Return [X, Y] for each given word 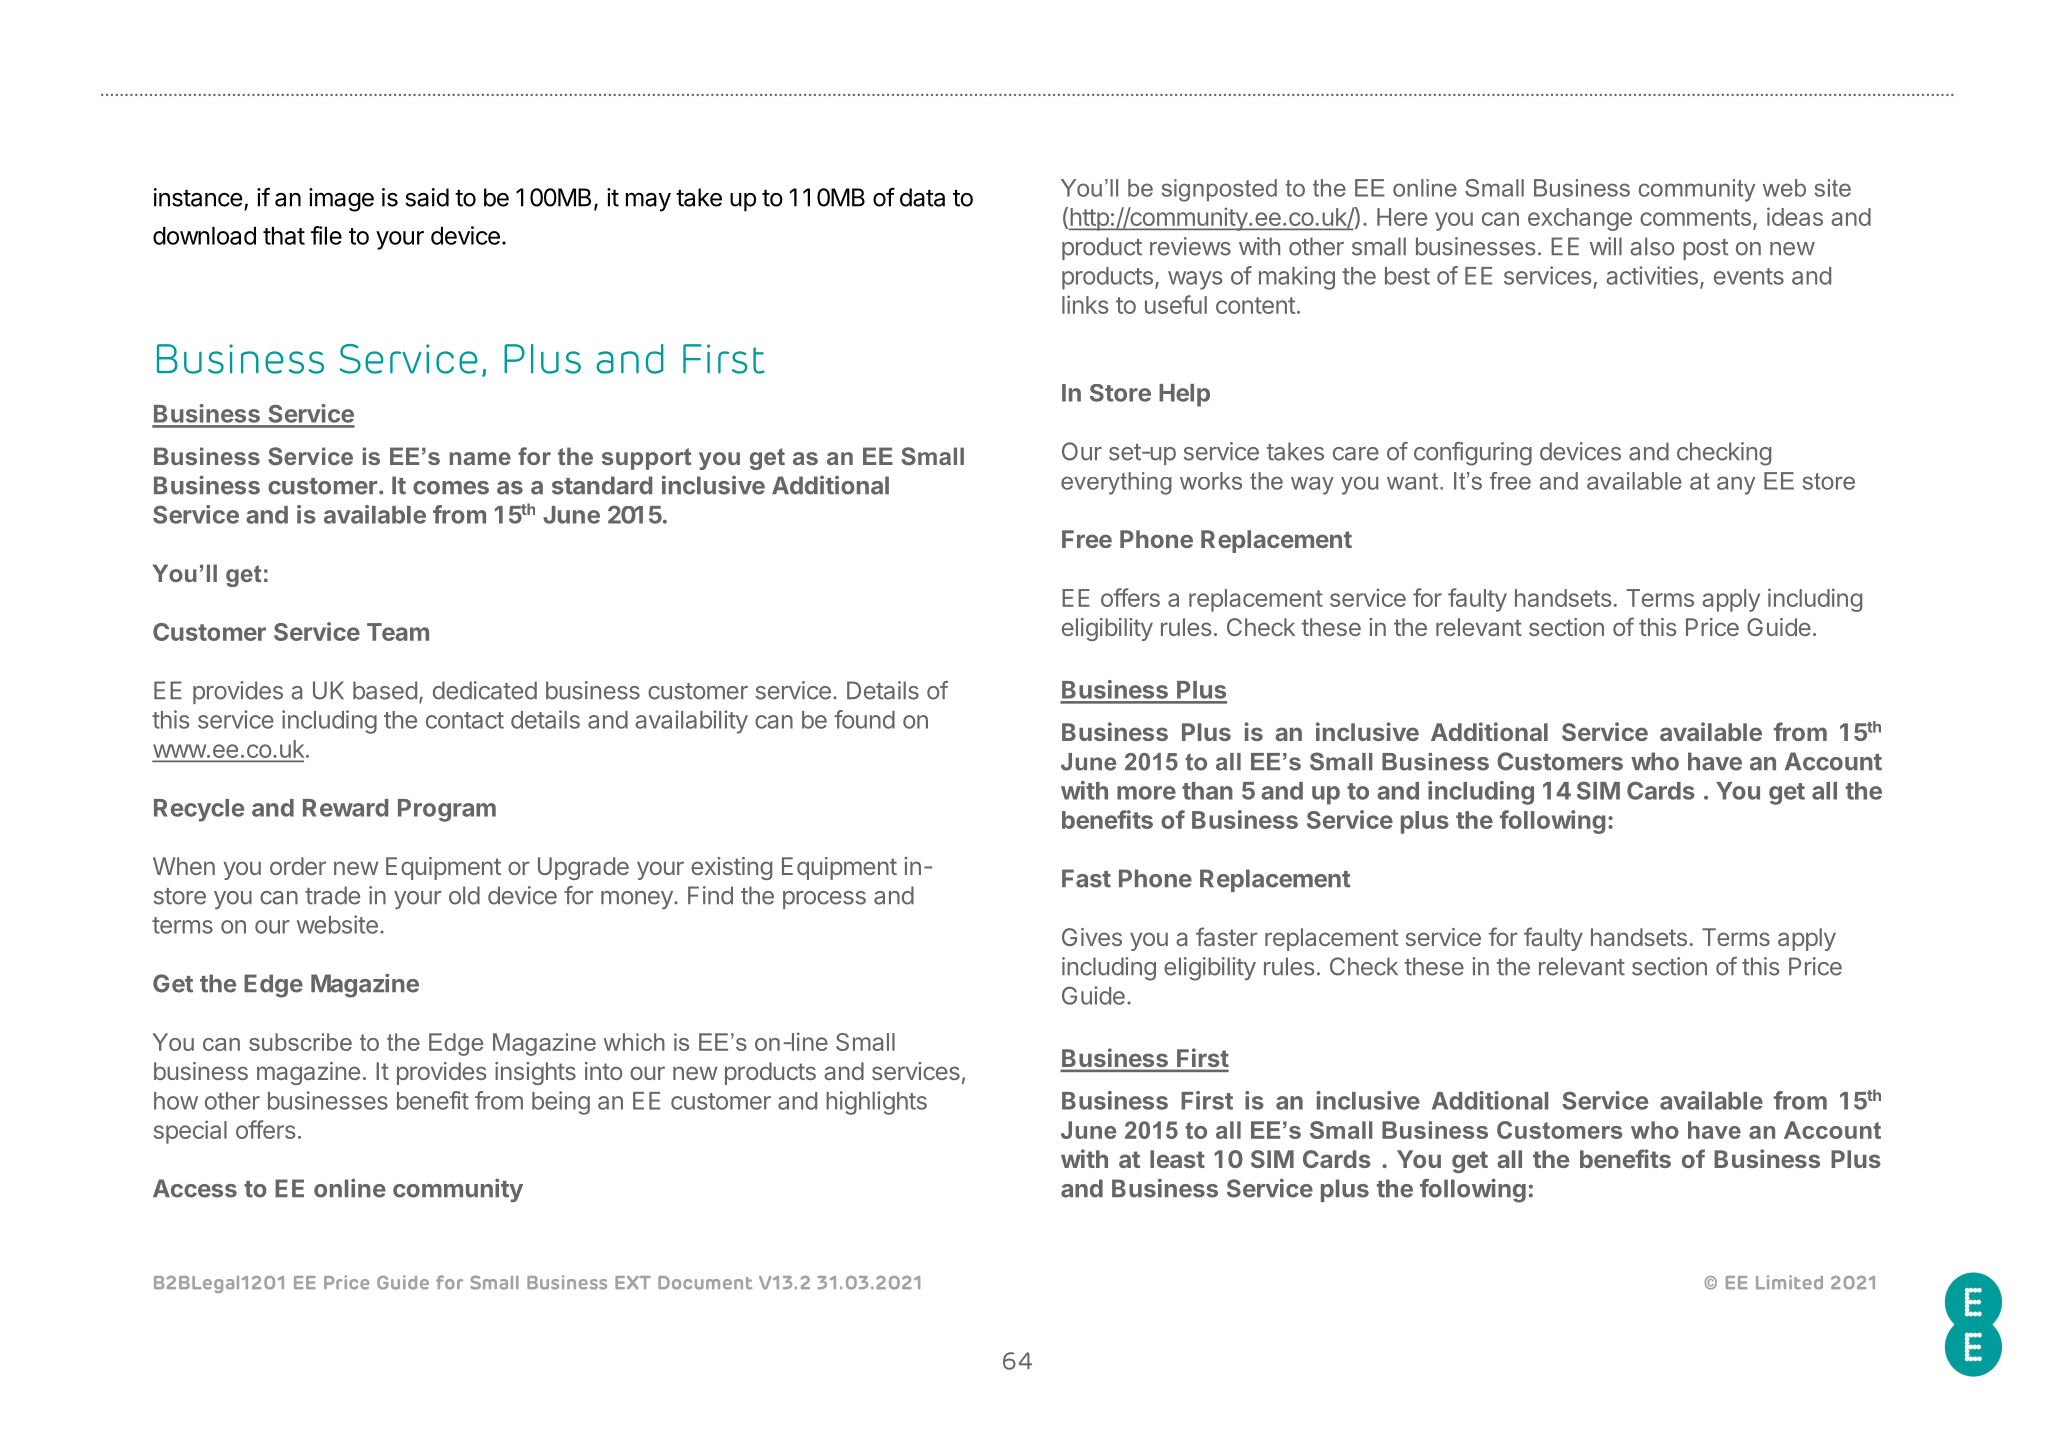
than [1207, 791]
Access [195, 1188]
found [864, 719]
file [326, 235]
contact [465, 720]
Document [705, 1283]
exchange [1580, 219]
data [922, 197]
